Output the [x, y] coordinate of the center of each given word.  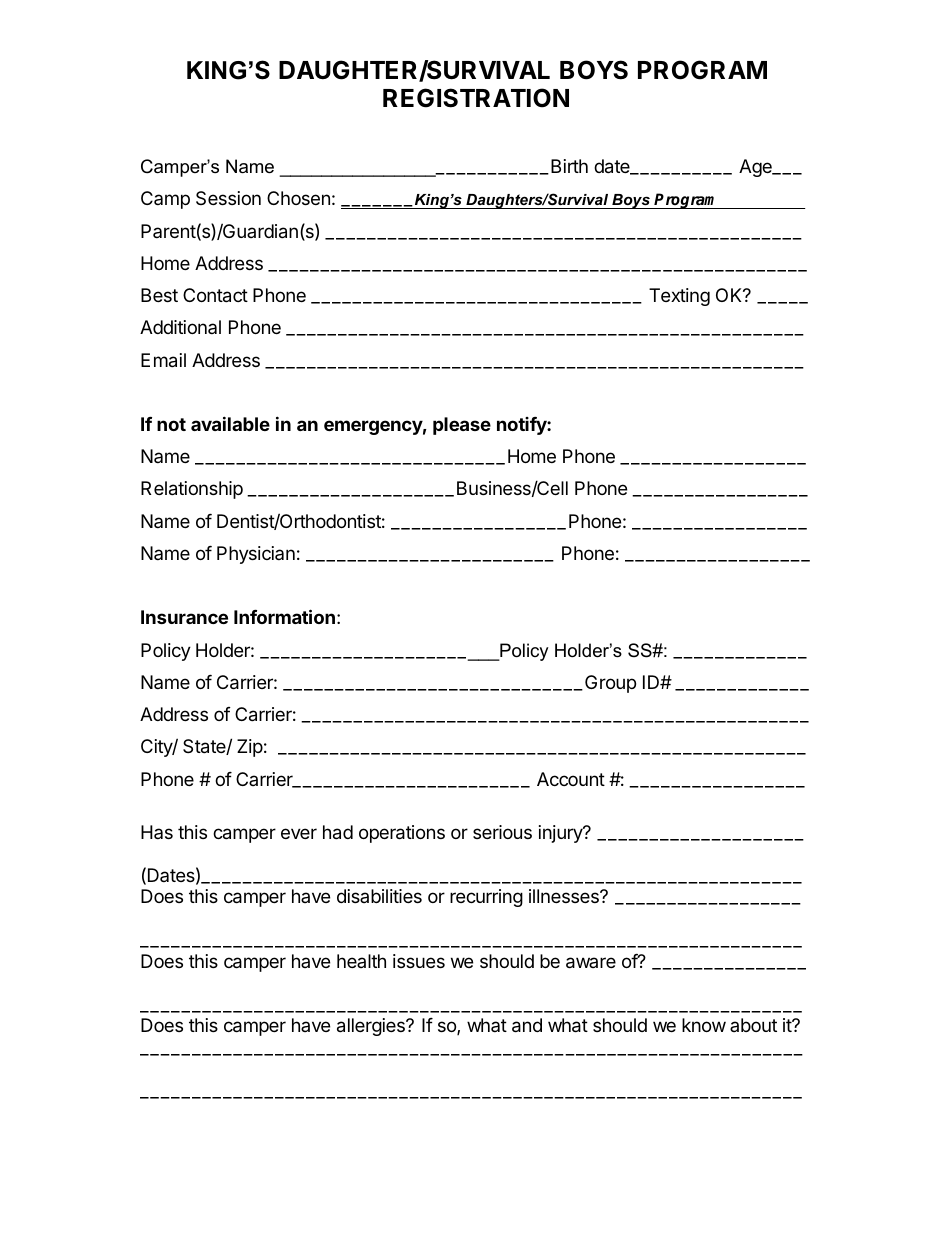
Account [571, 779]
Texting [679, 297]
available [230, 423]
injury [562, 834]
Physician [256, 555]
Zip [250, 748]
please [462, 426]
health [361, 961]
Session [228, 198]
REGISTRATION [476, 98]
